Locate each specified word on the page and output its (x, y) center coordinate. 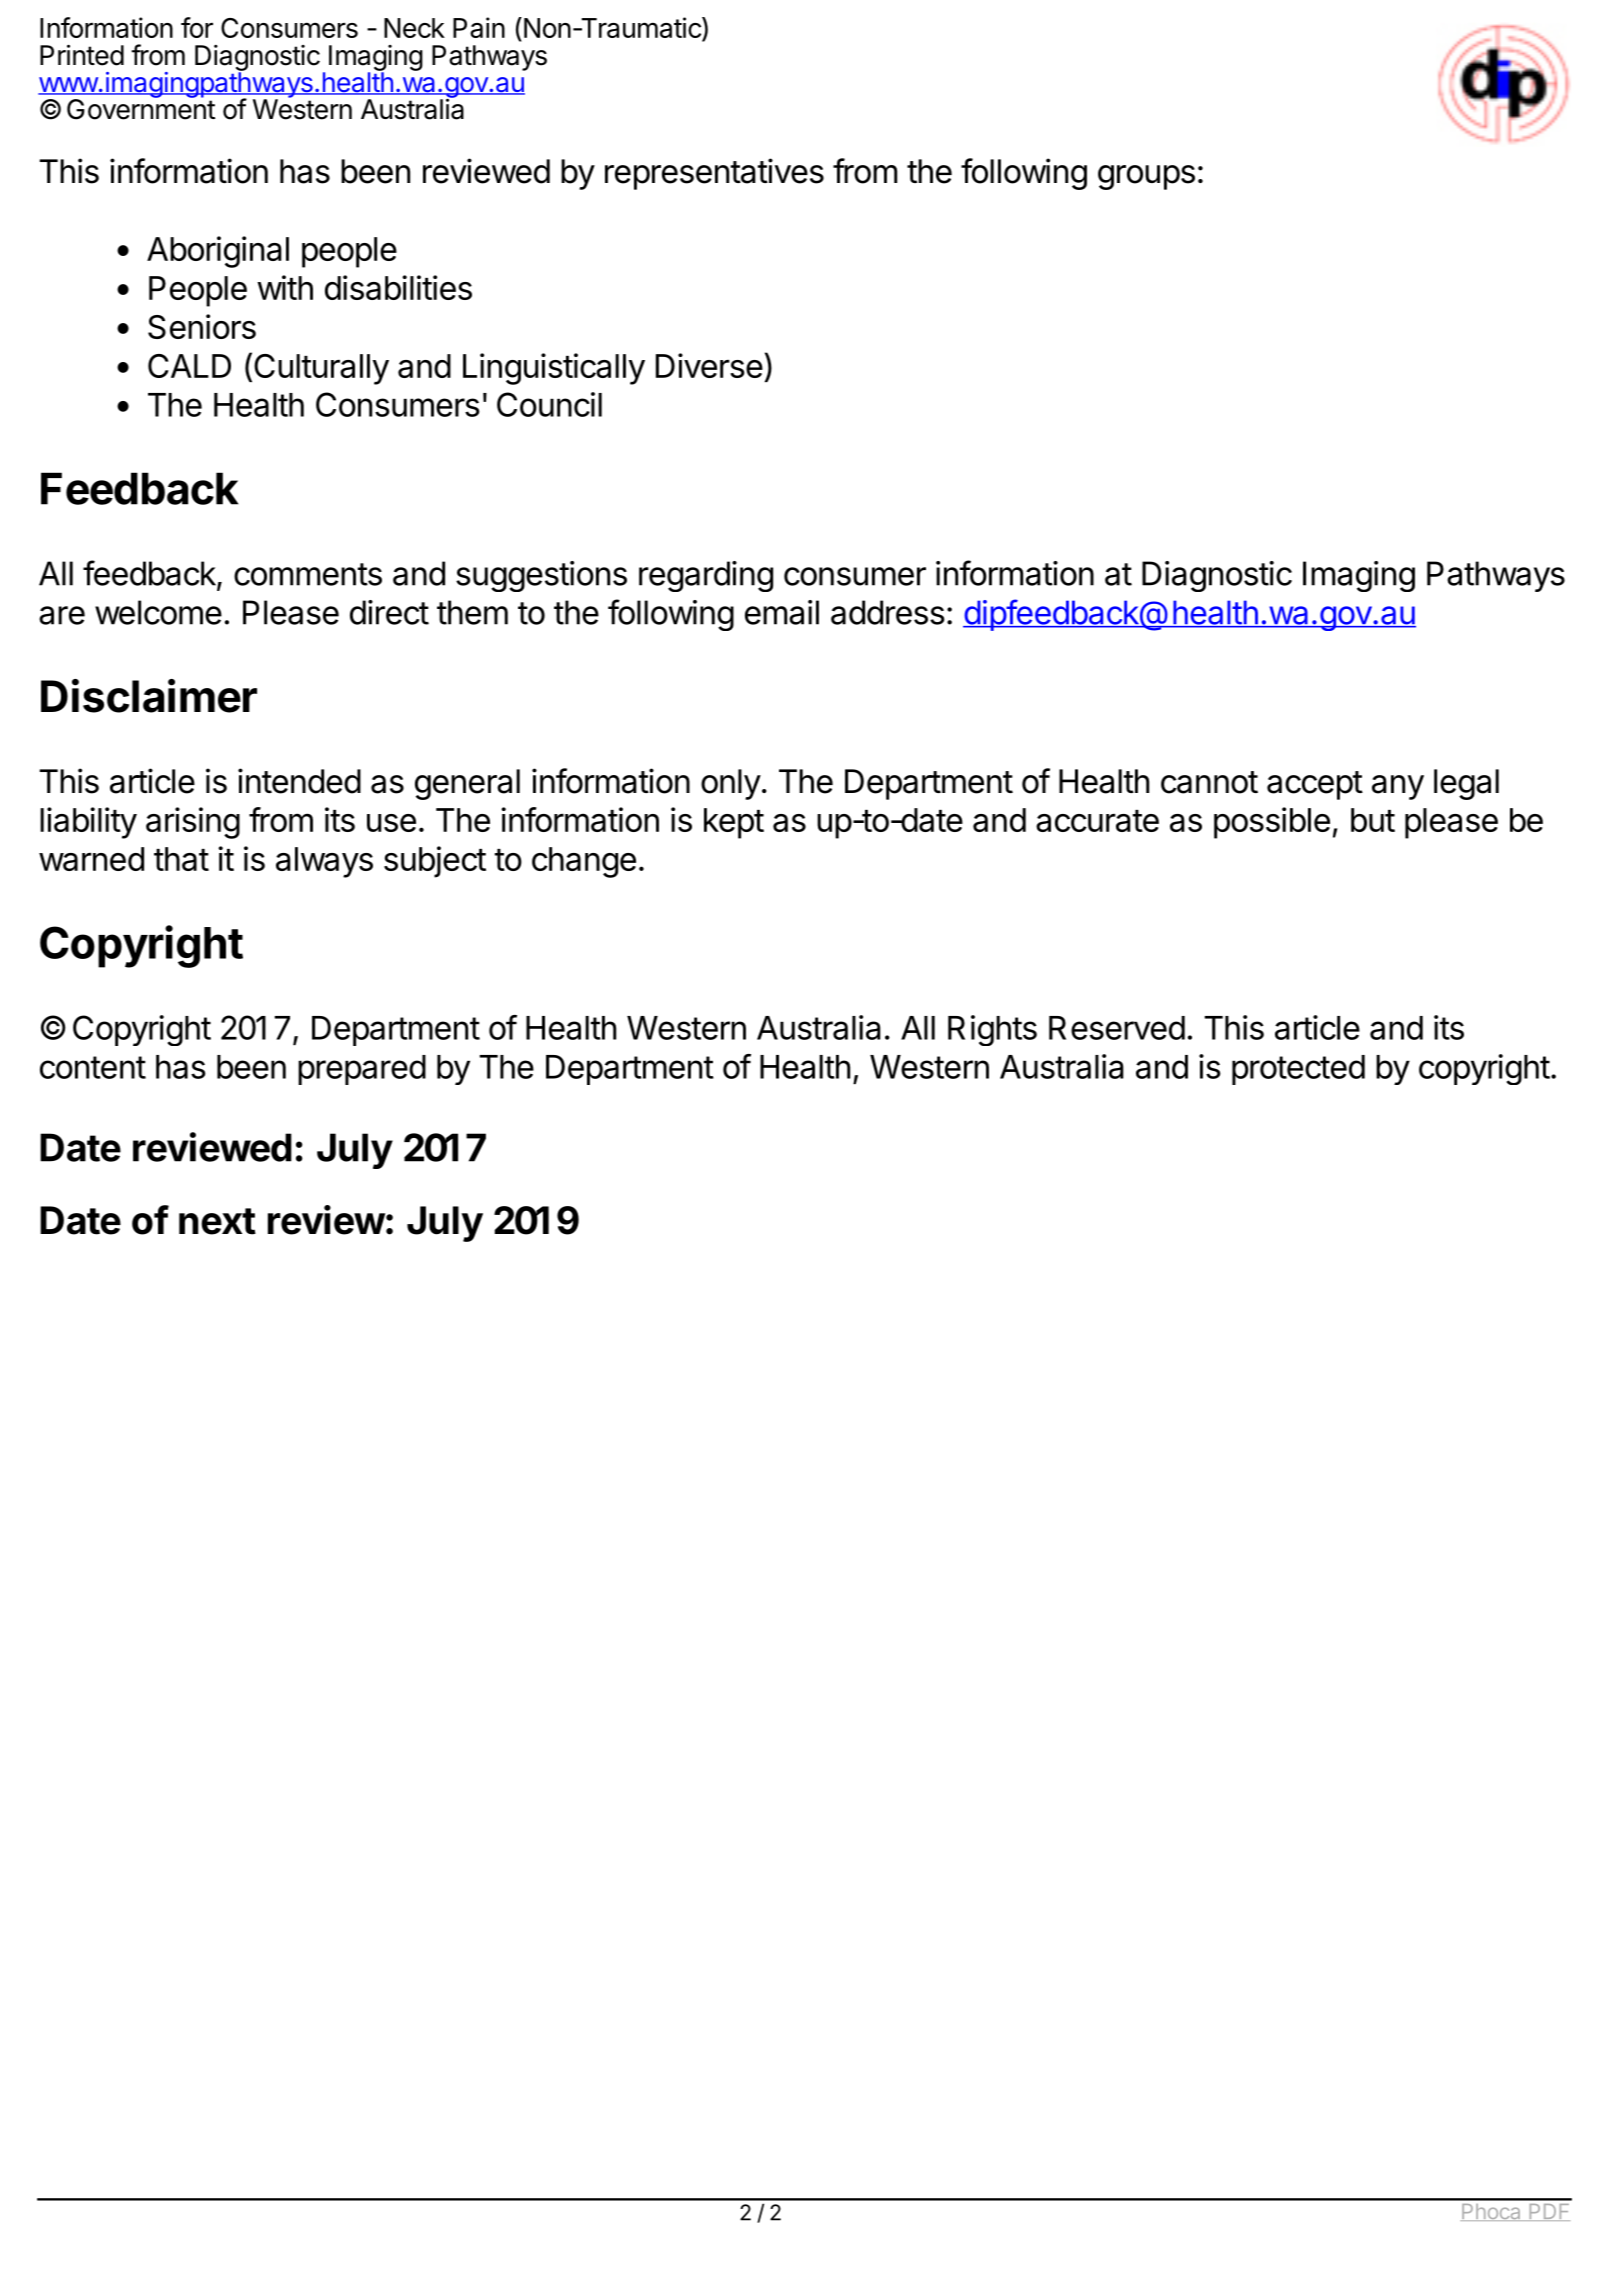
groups (1146, 177)
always (324, 862)
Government (141, 108)
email (782, 612)
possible (1272, 823)
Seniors (202, 326)
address (888, 612)
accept (1315, 785)
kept (734, 823)
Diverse (709, 365)
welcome (158, 612)
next (217, 1221)
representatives (714, 174)
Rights (992, 1030)
